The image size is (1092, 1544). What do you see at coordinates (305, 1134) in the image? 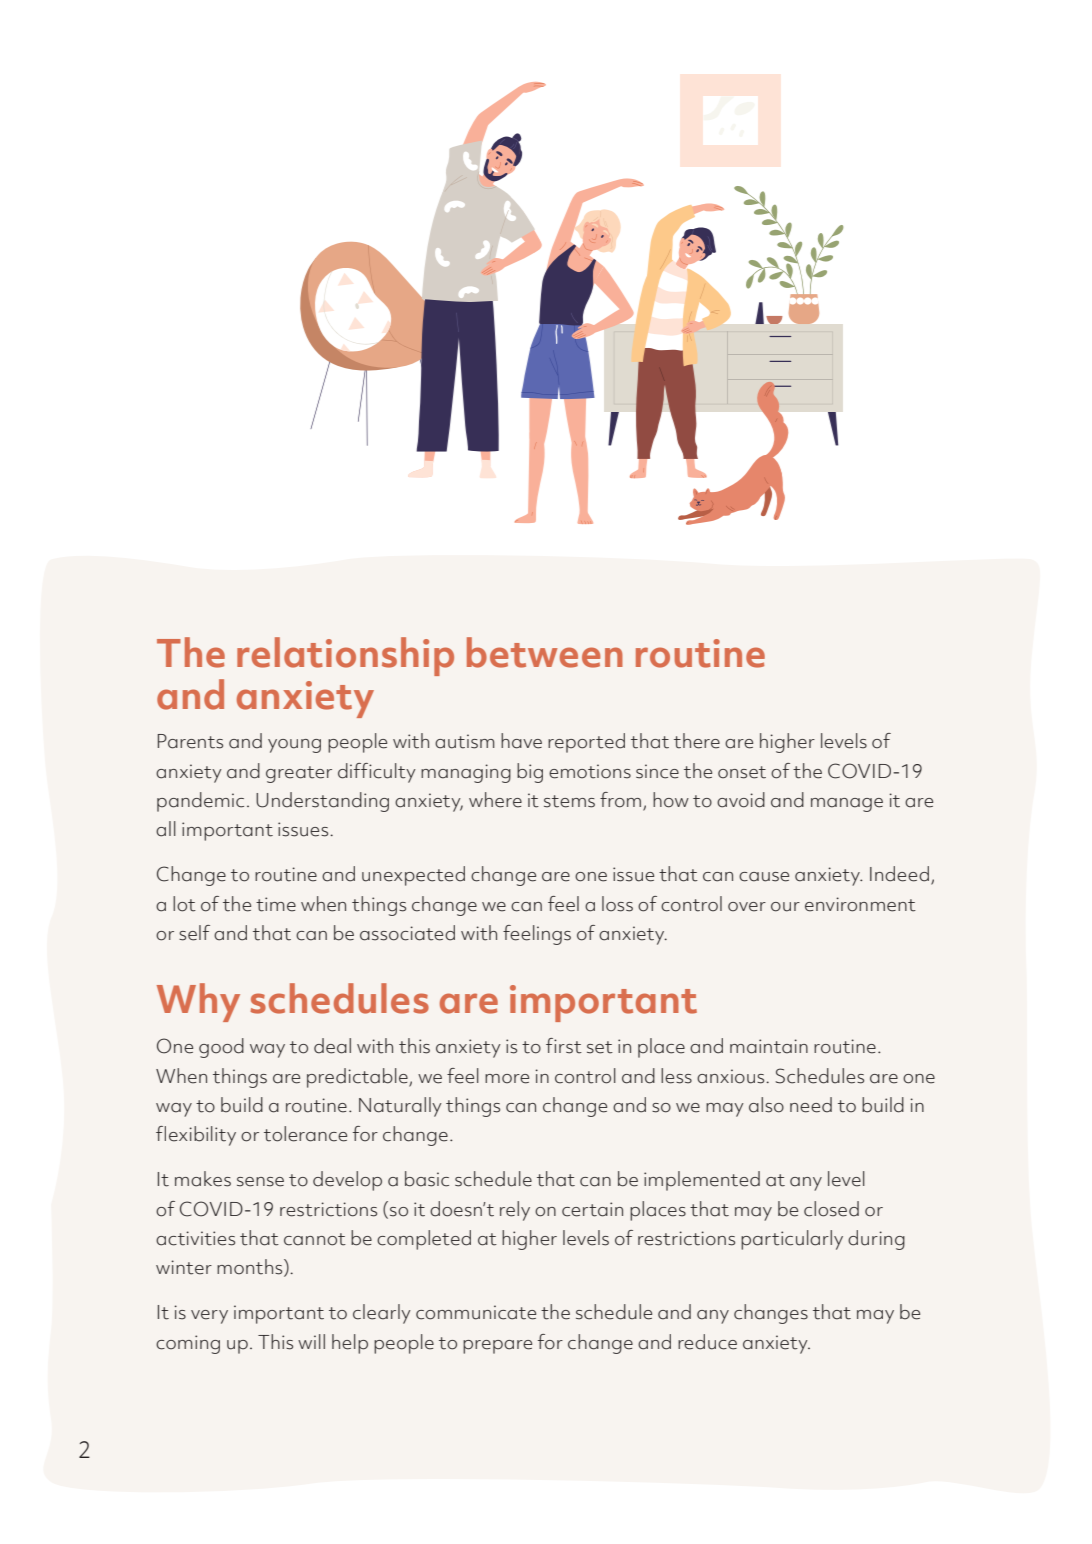
I see `tolerance` at bounding box center [305, 1134].
